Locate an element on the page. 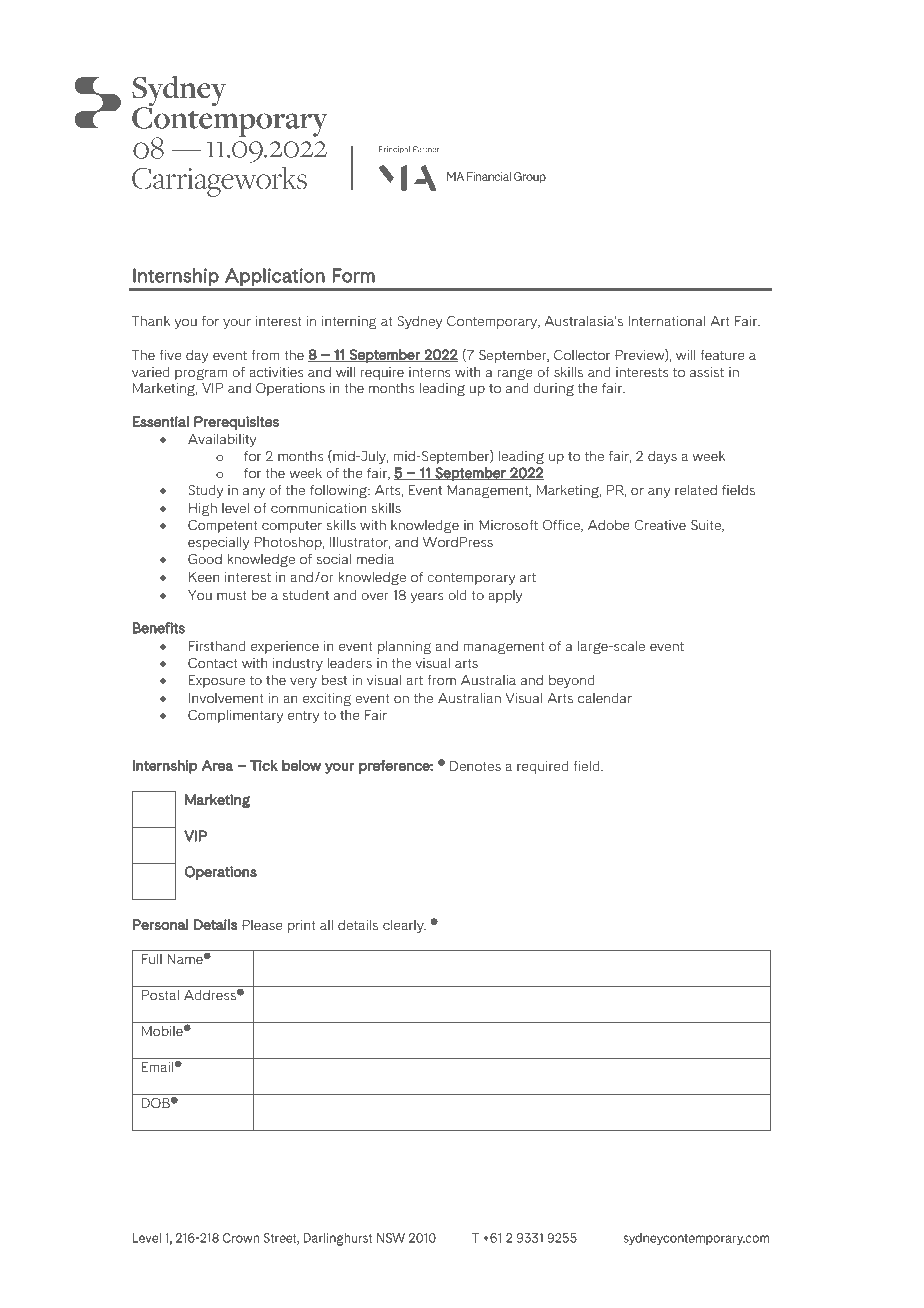  International is located at coordinates (666, 321).
